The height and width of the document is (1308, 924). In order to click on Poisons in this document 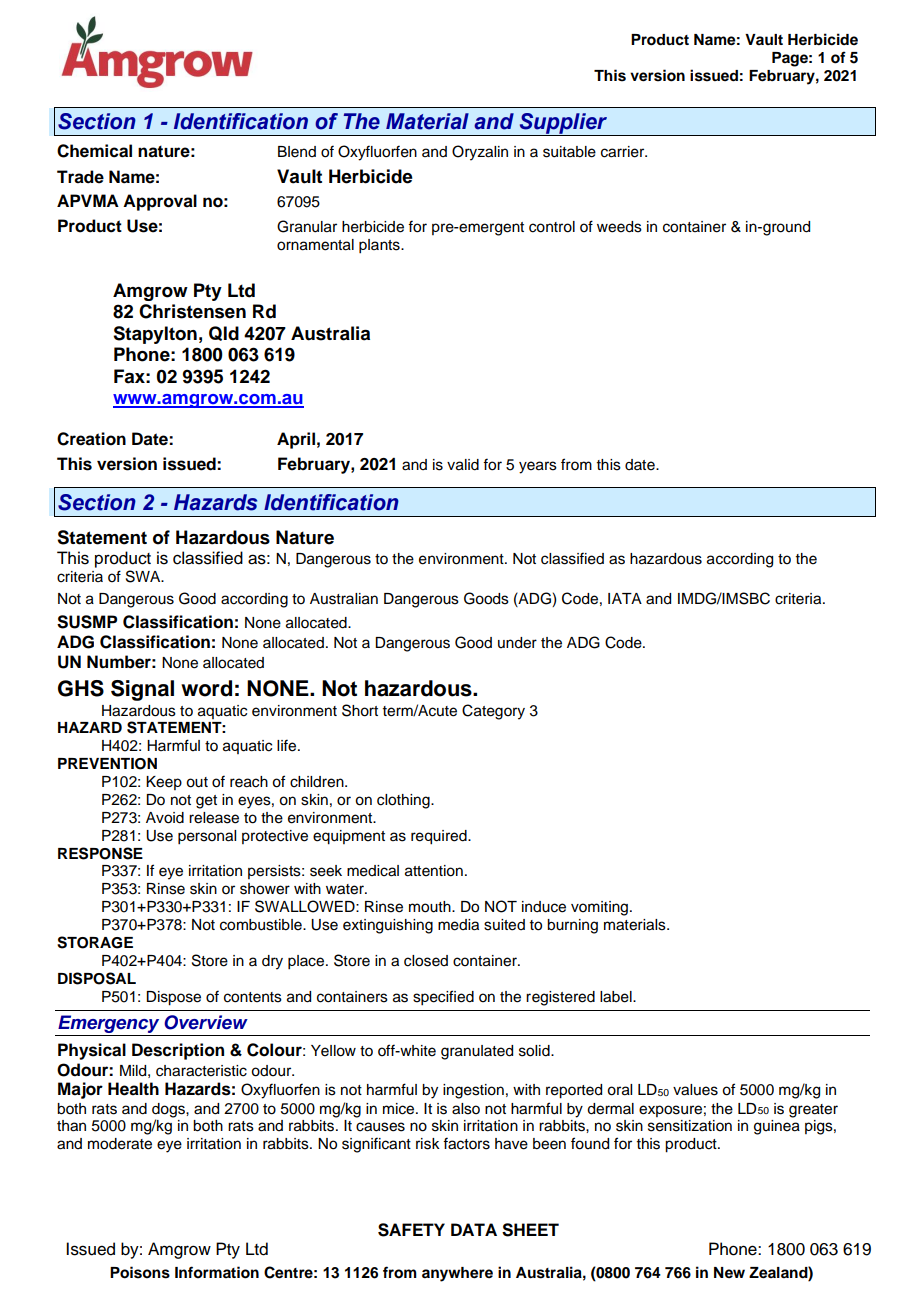, I will do `click(140, 1272)`.
